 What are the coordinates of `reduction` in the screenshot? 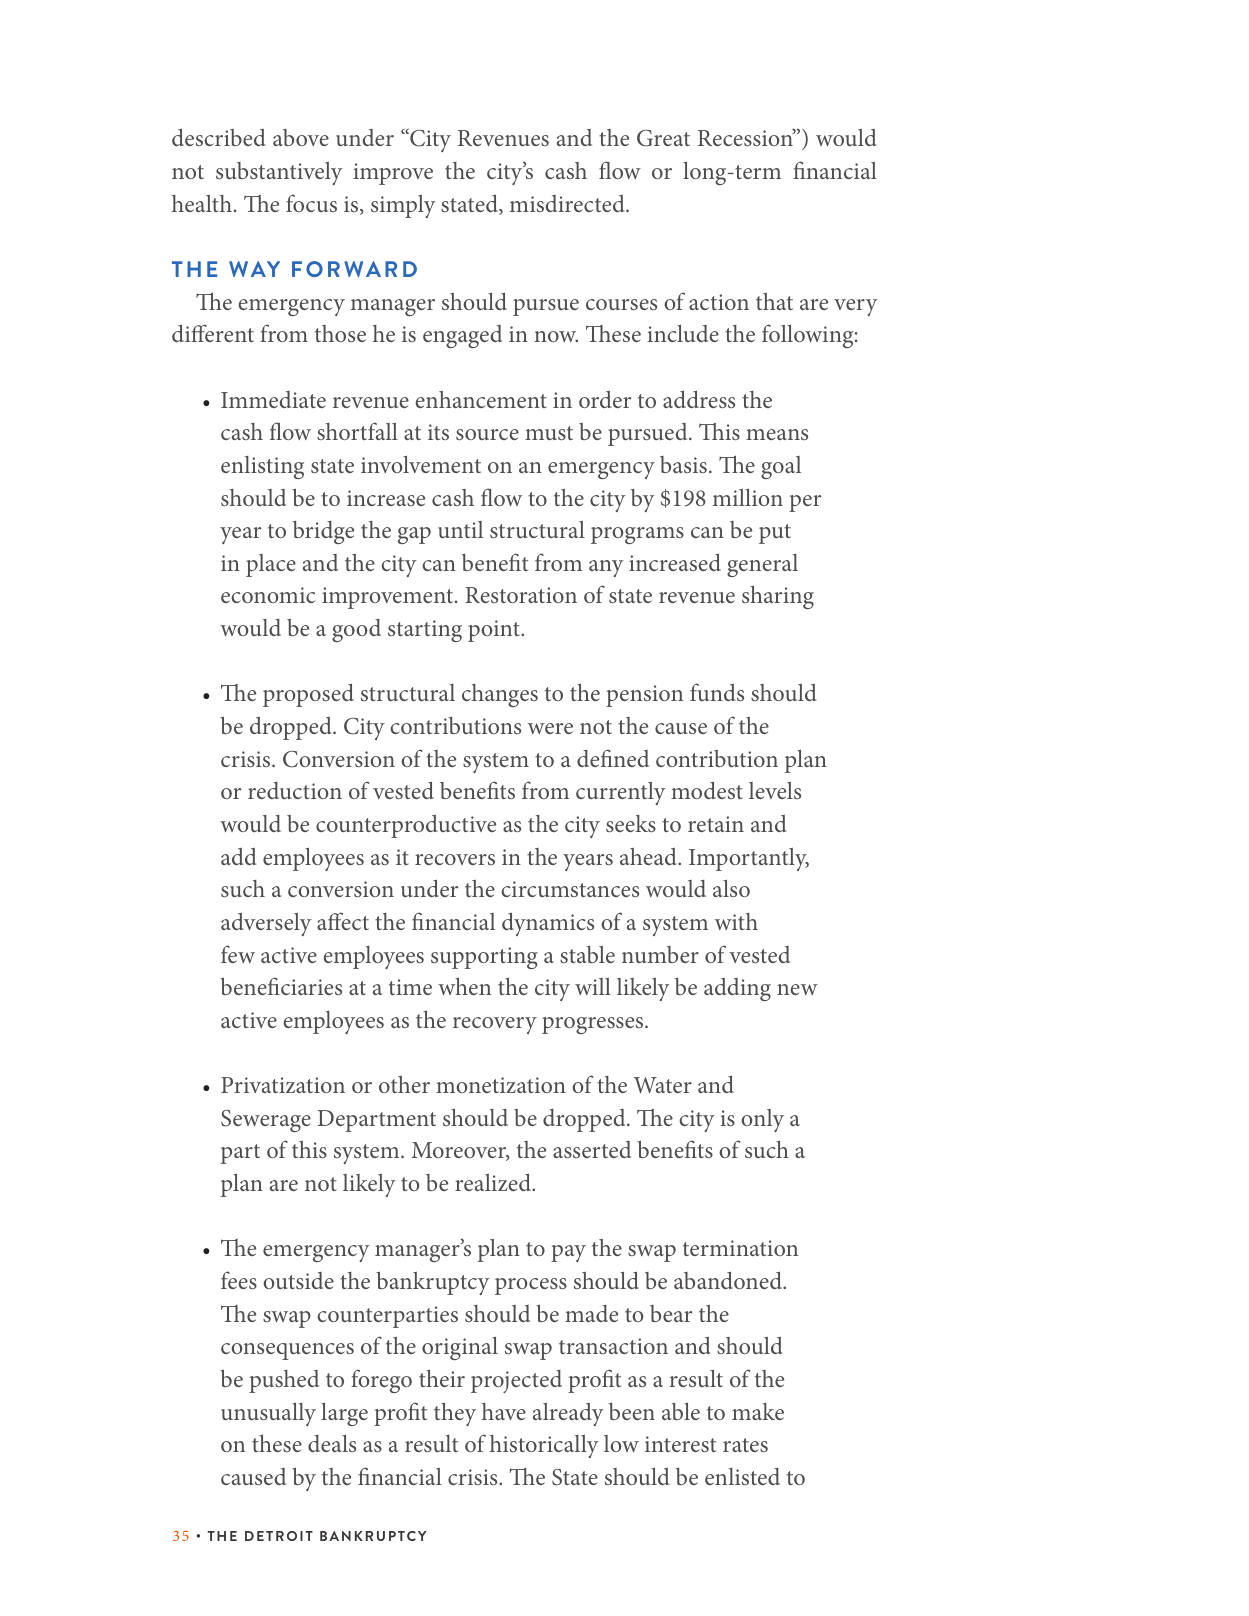 It's located at (295, 790).
